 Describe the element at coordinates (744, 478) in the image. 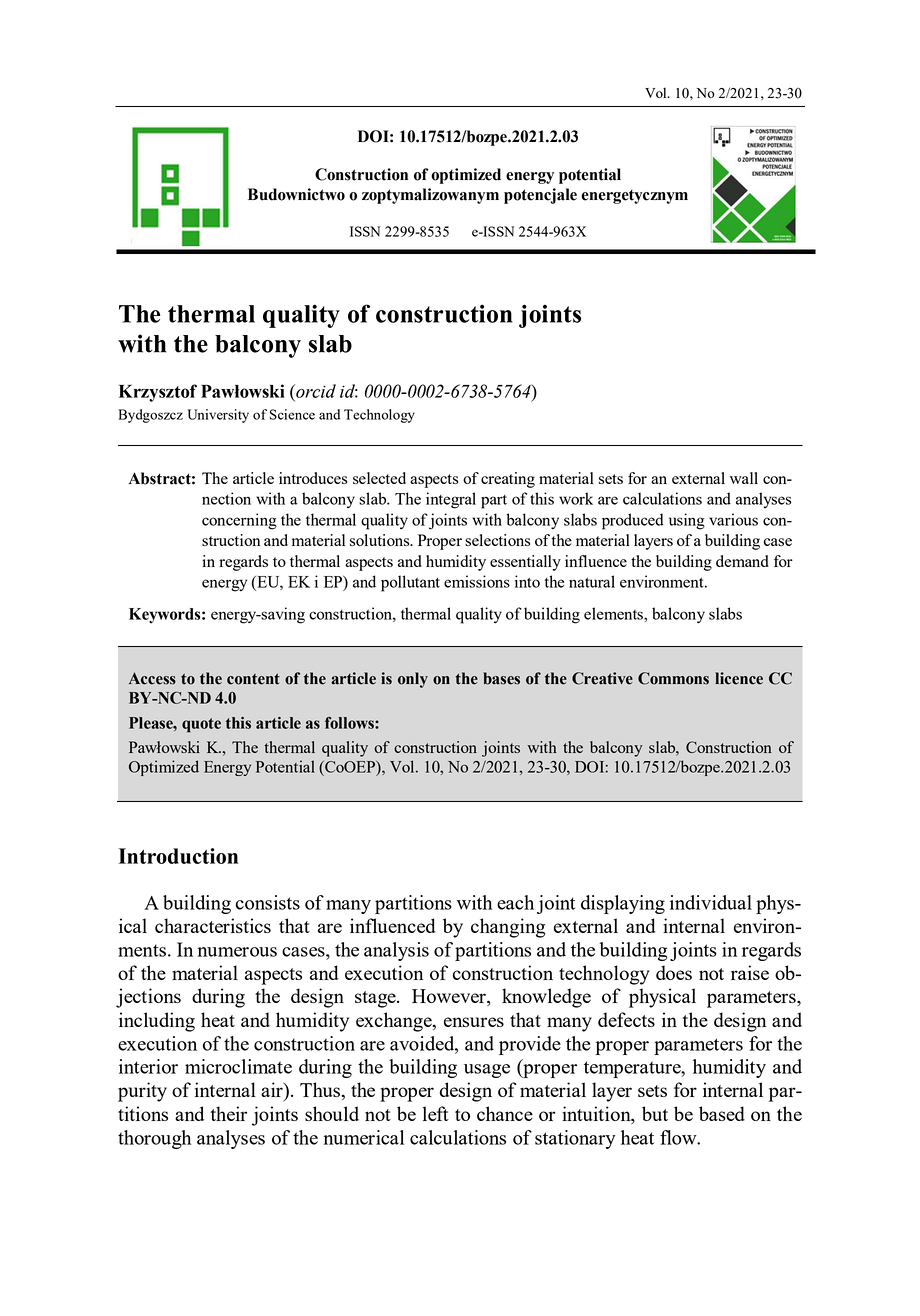

I see `wall` at that location.
